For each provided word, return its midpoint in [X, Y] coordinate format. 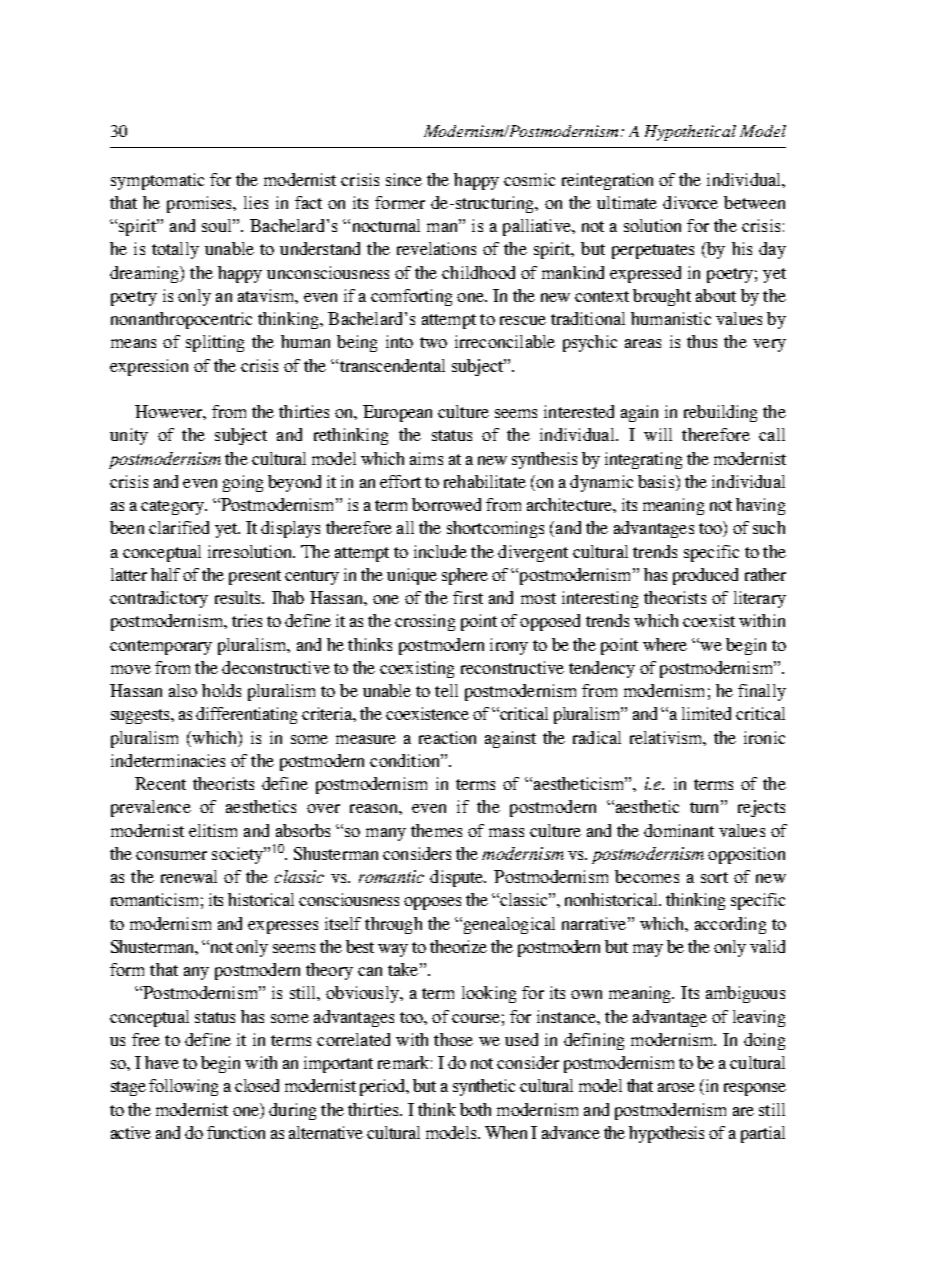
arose [676, 1087]
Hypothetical [690, 133]
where [665, 644]
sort [714, 877]
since [404, 179]
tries [247, 620]
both [475, 1109]
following [183, 1087]
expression [149, 367]
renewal [189, 876]
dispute [458, 878]
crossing [425, 622]
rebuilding [720, 413]
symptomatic [157, 181]
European [397, 413]
